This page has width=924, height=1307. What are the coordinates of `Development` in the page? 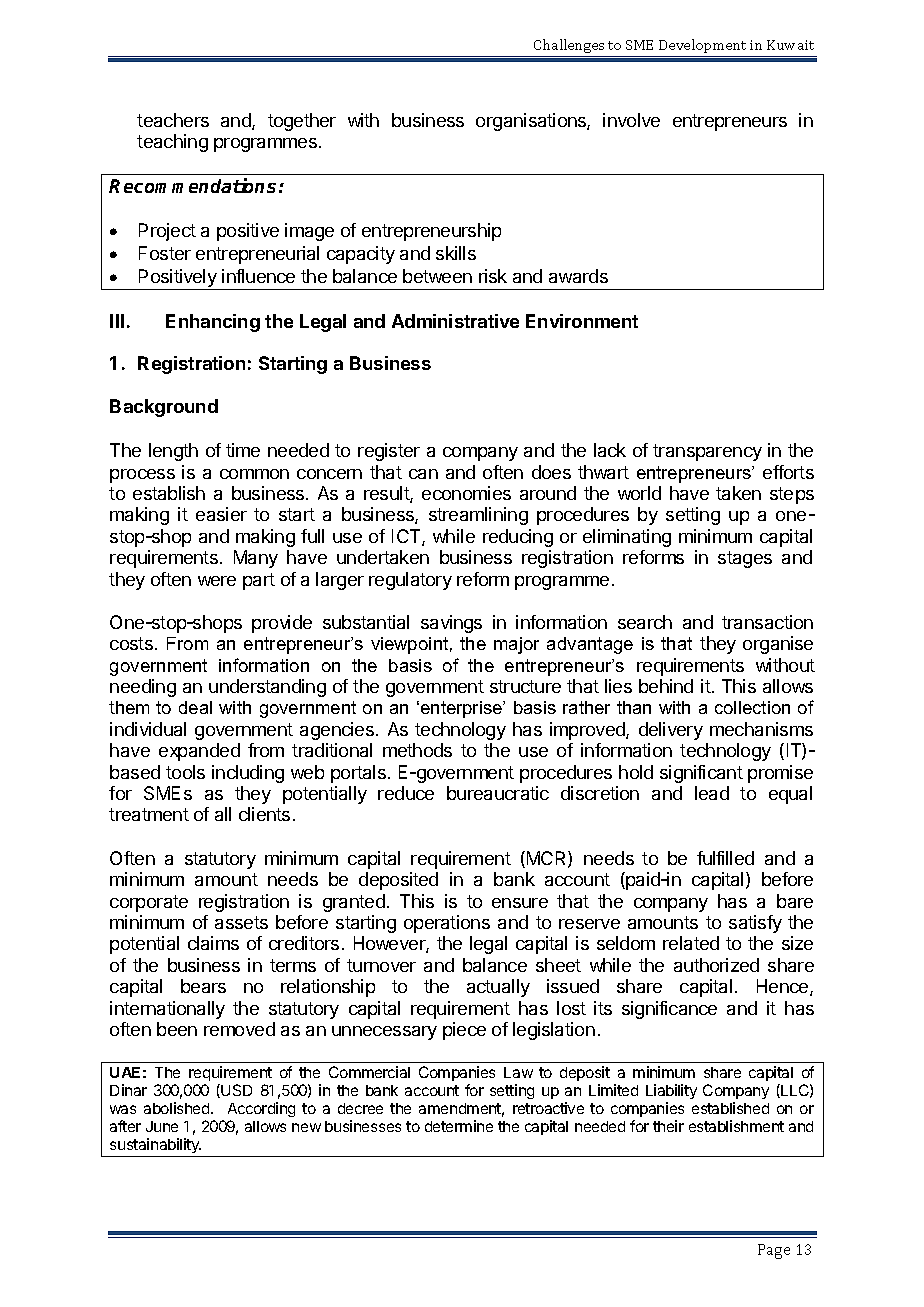 It's located at (702, 46).
